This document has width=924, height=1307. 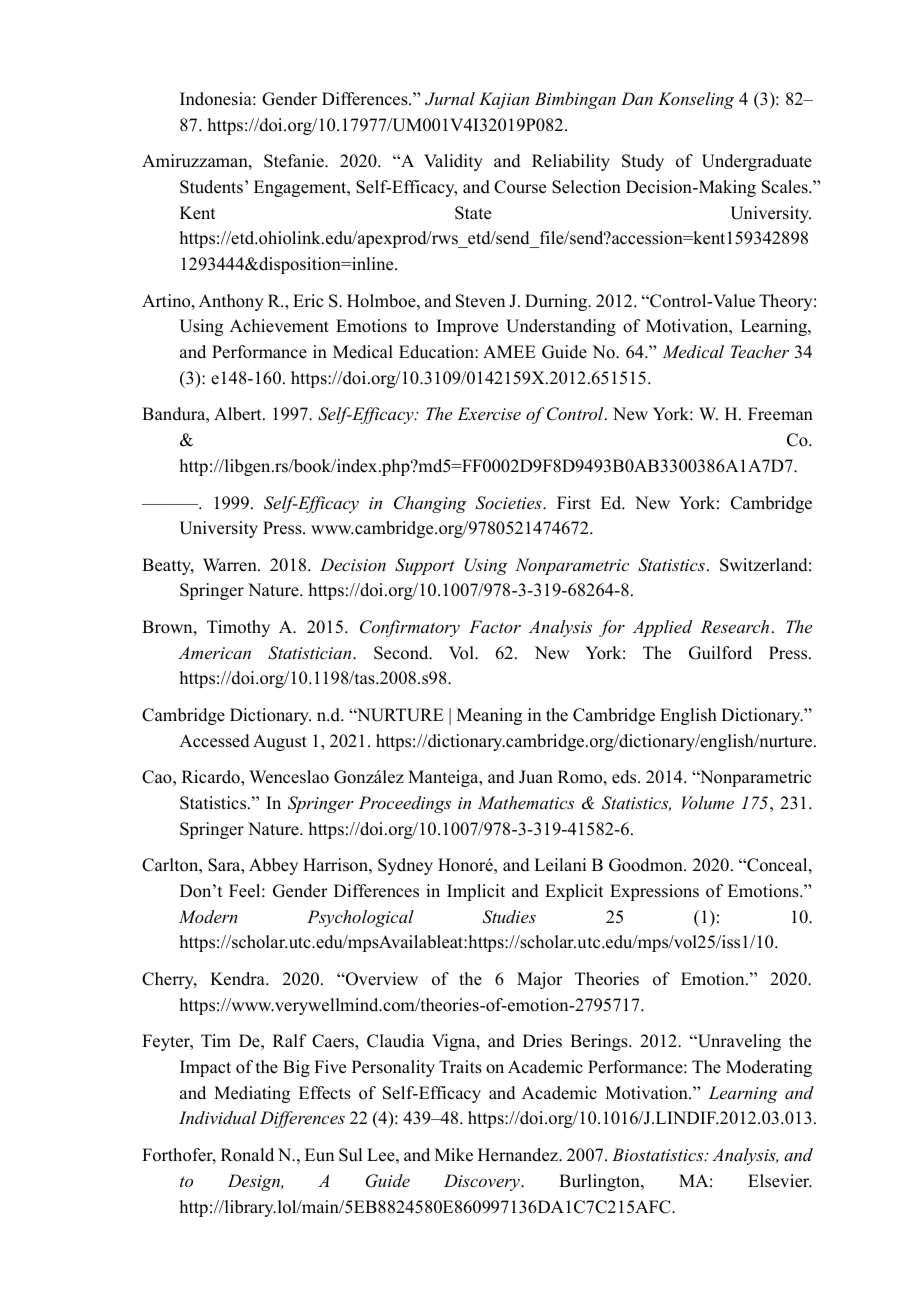 What do you see at coordinates (760, 351) in the document?
I see `Teacher` at bounding box center [760, 351].
